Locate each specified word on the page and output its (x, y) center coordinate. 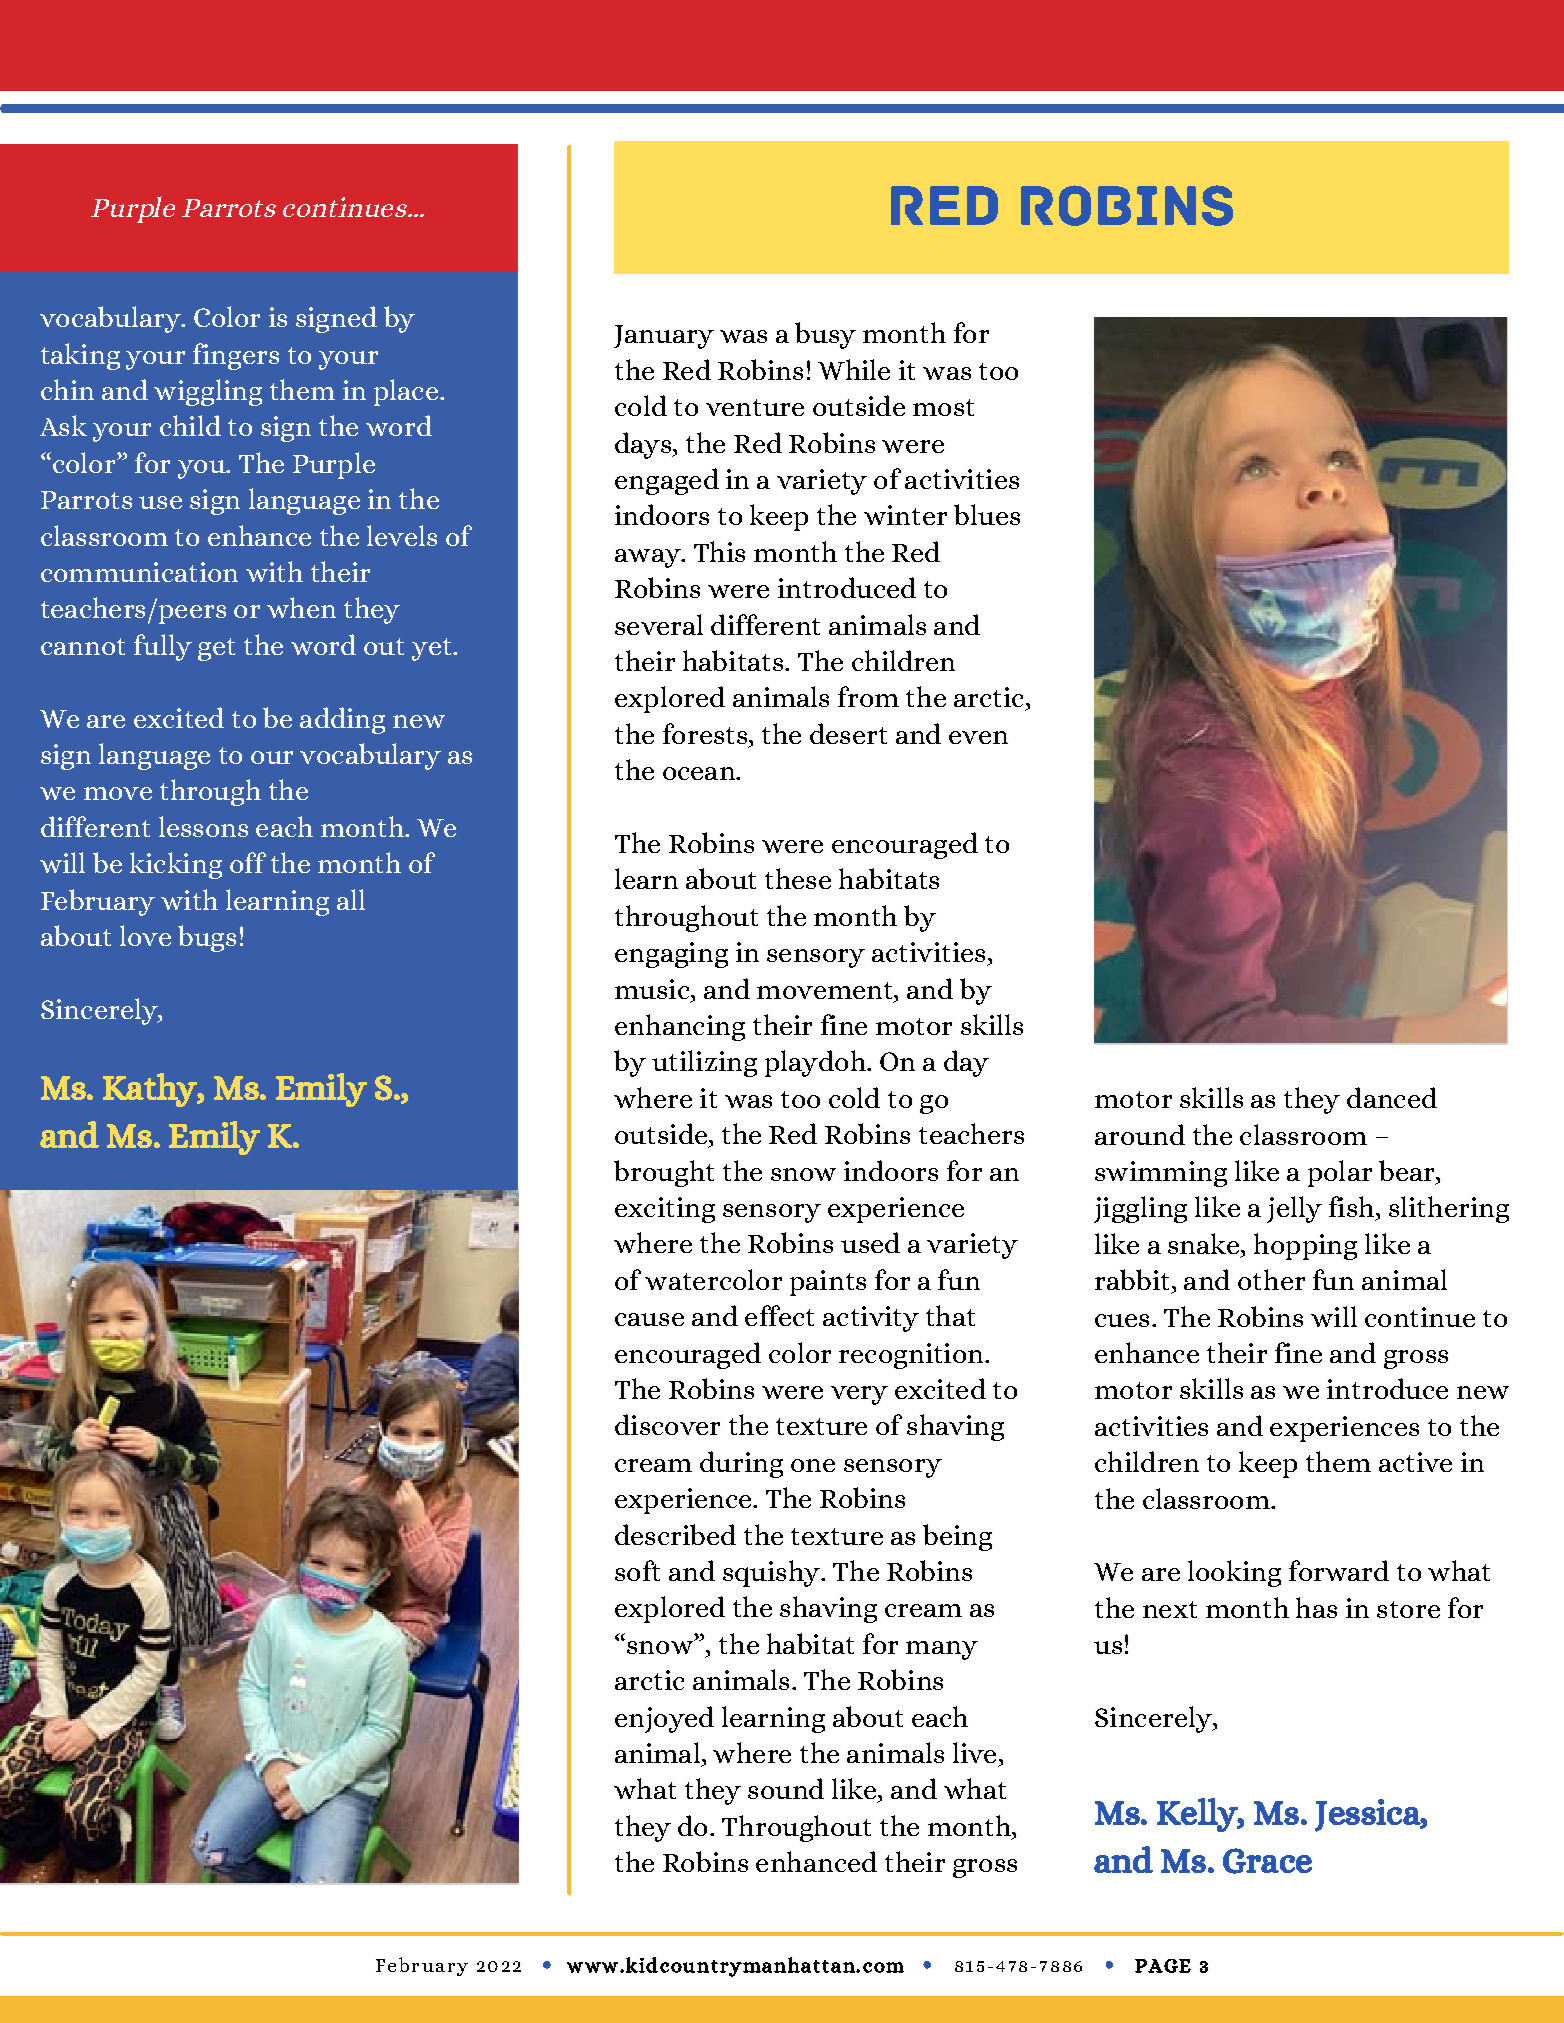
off (248, 862)
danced (1392, 1097)
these (798, 878)
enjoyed (664, 1719)
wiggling (208, 392)
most (943, 407)
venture (755, 407)
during (741, 1464)
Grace (1267, 1861)
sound (786, 1788)
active (1415, 1462)
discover (667, 1424)
